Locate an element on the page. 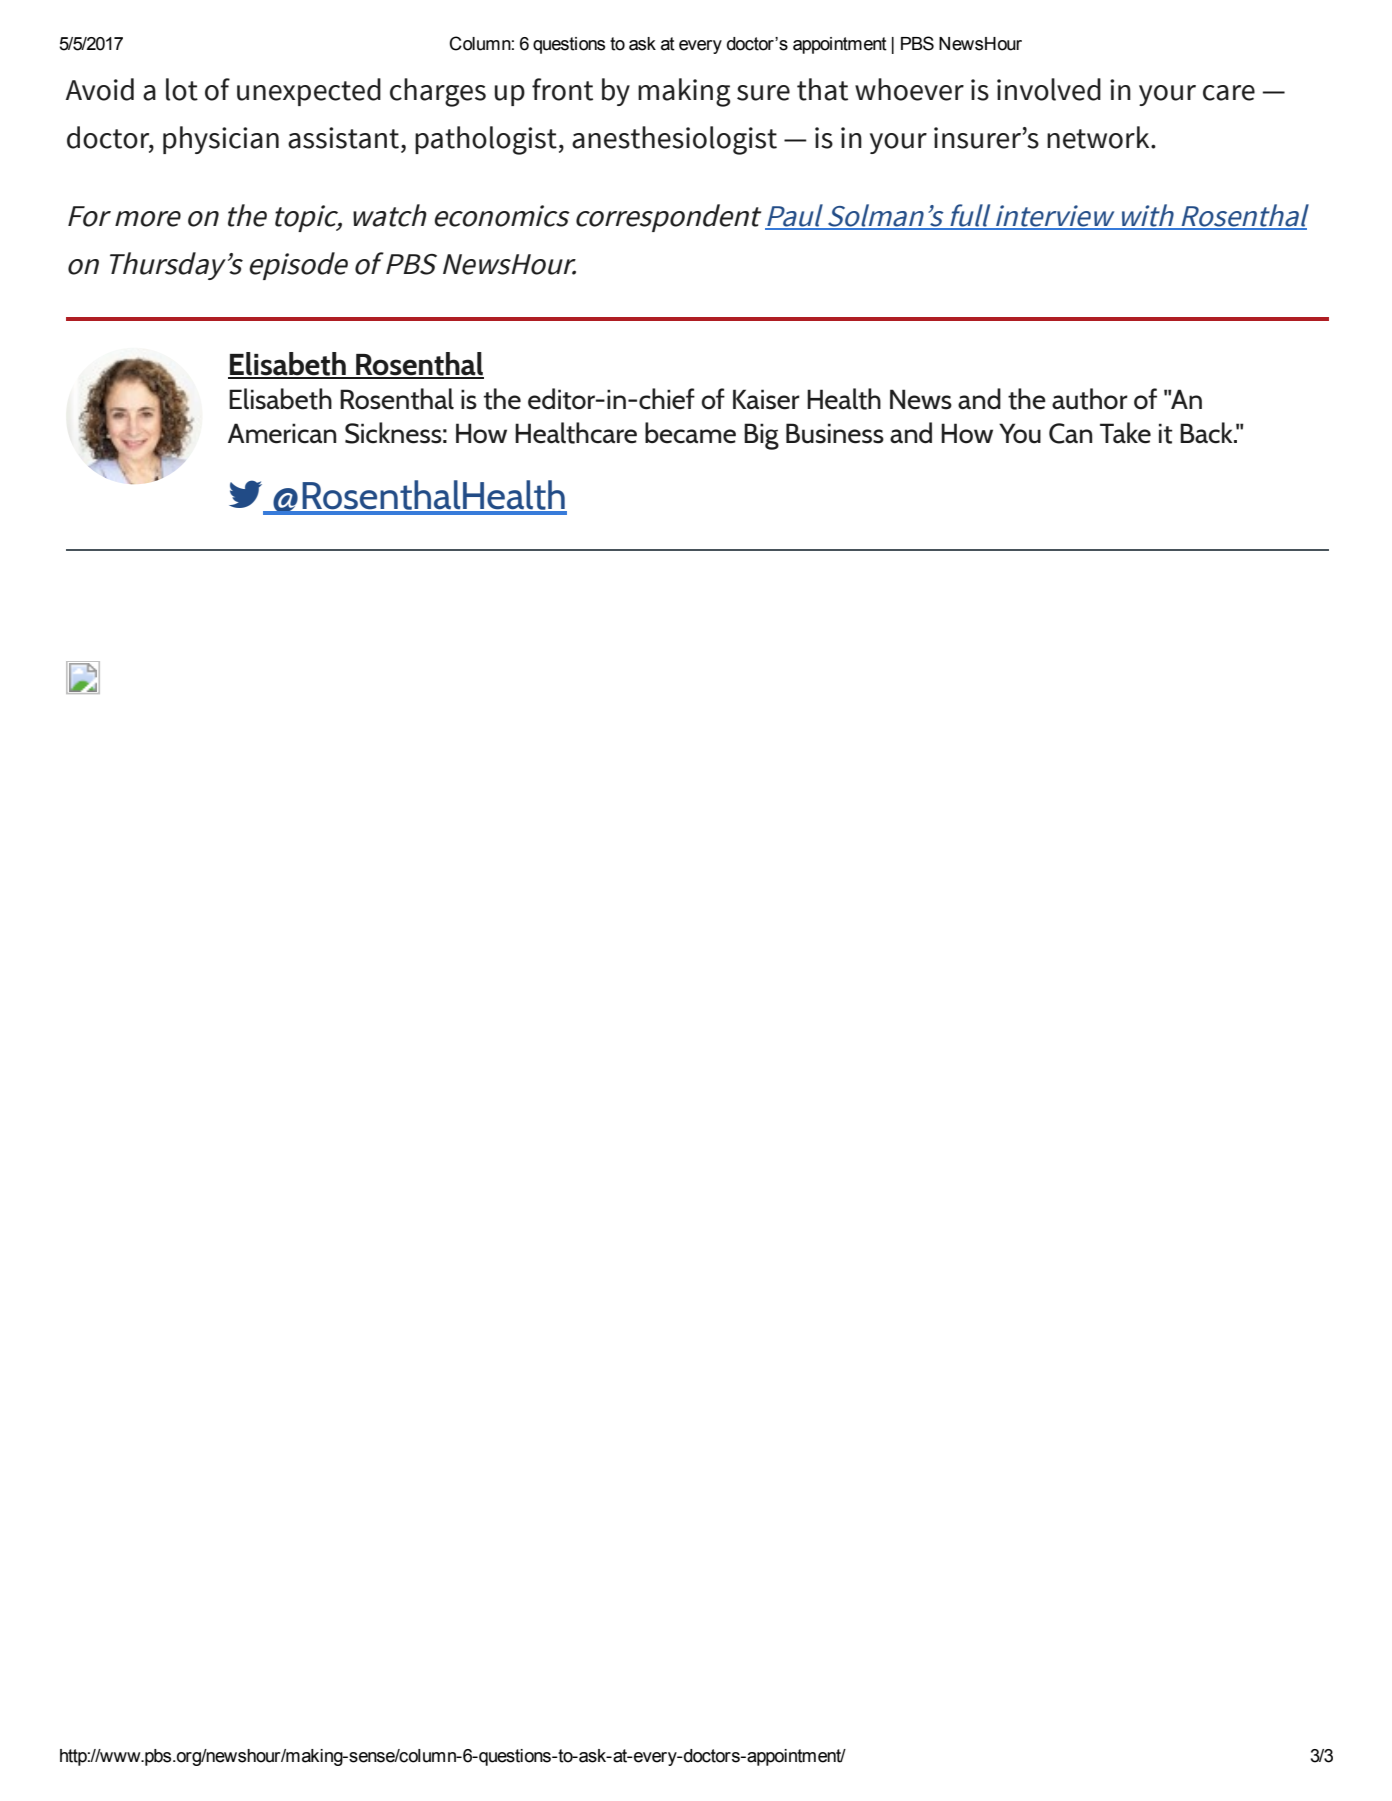 The width and height of the image is (1392, 1801). Take is located at coordinates (1125, 433).
